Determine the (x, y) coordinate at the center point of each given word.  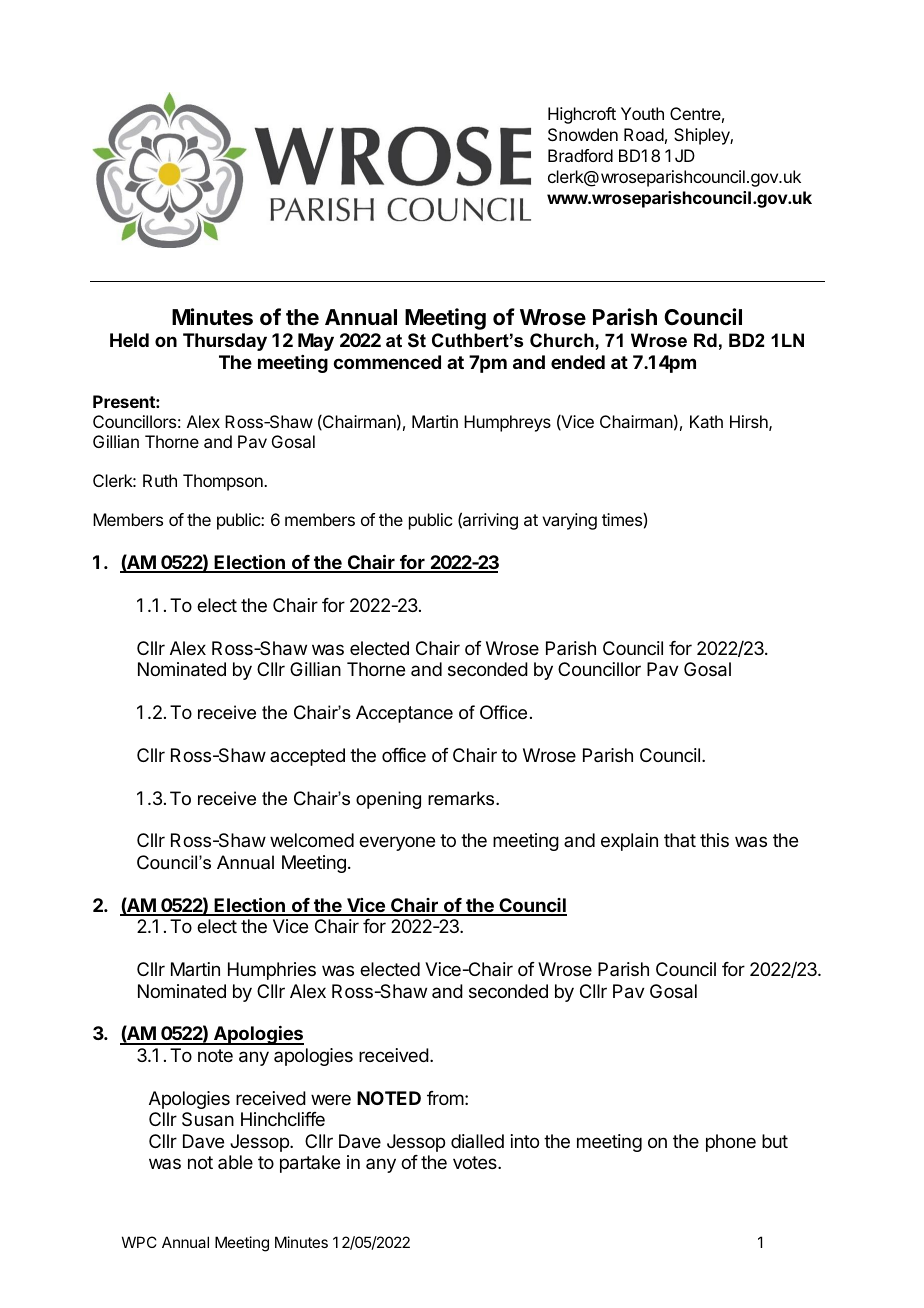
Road (644, 134)
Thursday (225, 342)
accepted (307, 757)
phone (731, 1143)
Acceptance (404, 714)
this (714, 840)
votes (476, 1162)
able (235, 1162)
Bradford (580, 155)
